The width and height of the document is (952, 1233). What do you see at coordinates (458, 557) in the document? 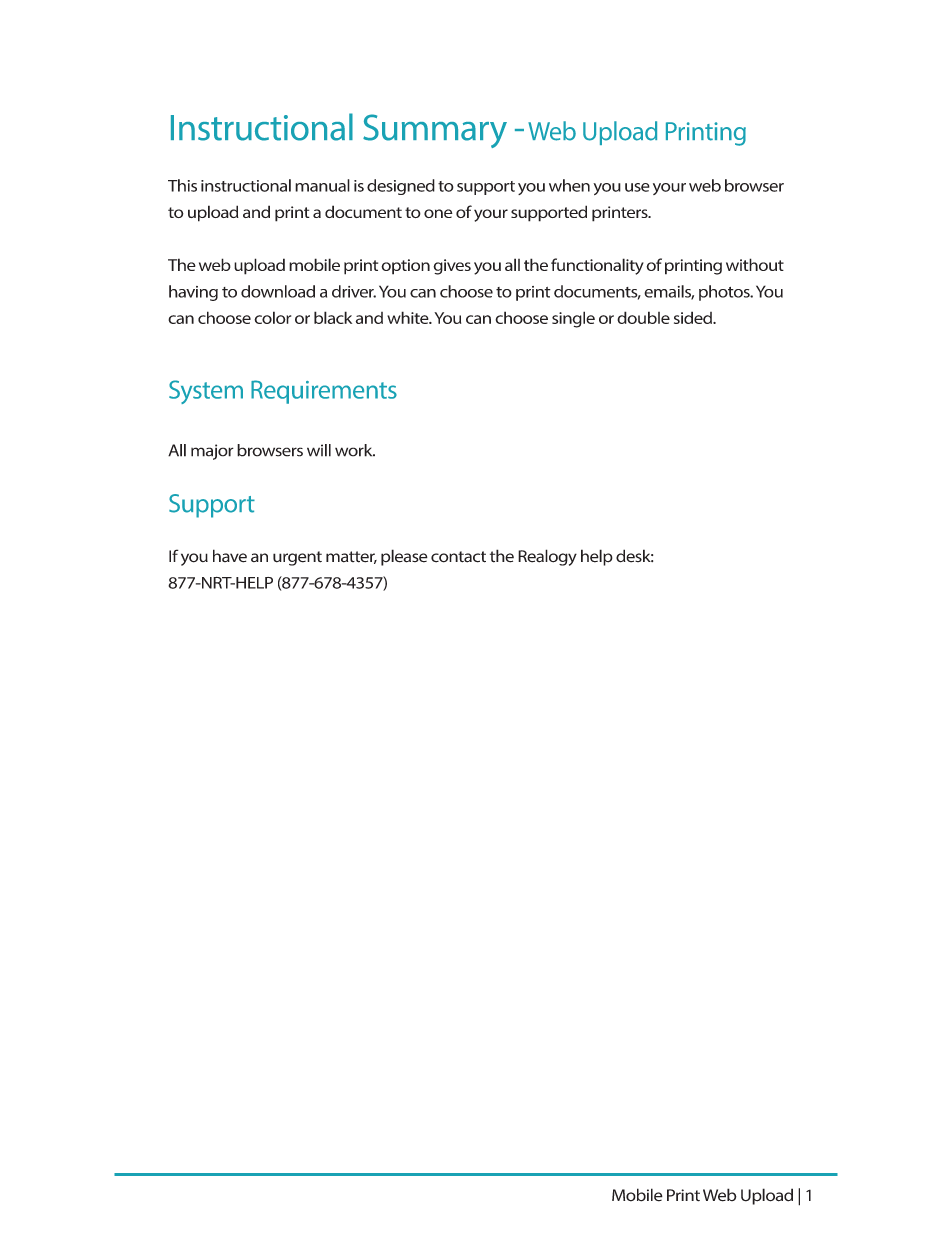
I see `contact` at bounding box center [458, 557].
